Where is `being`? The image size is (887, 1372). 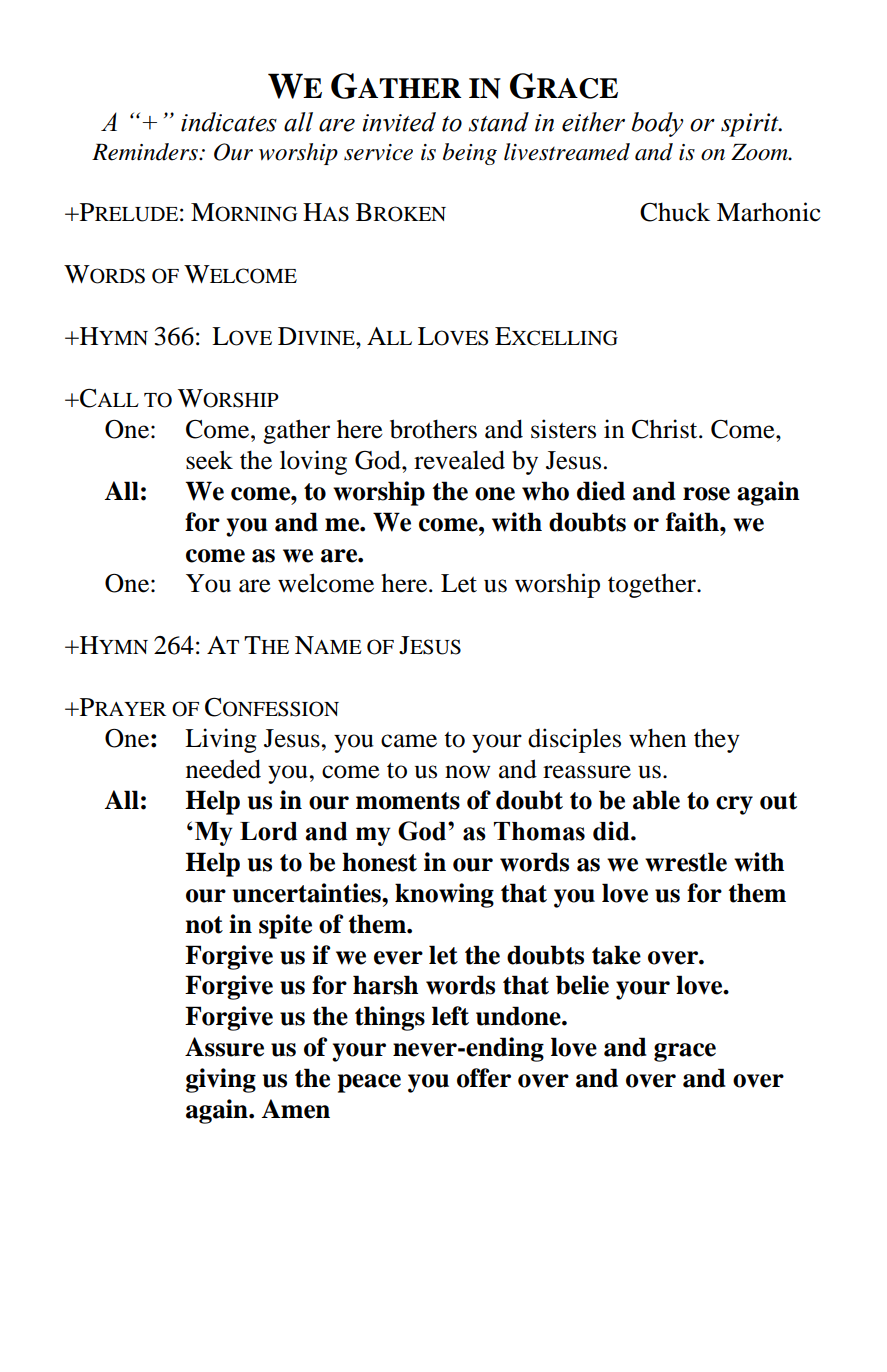
being is located at coordinates (470, 154).
